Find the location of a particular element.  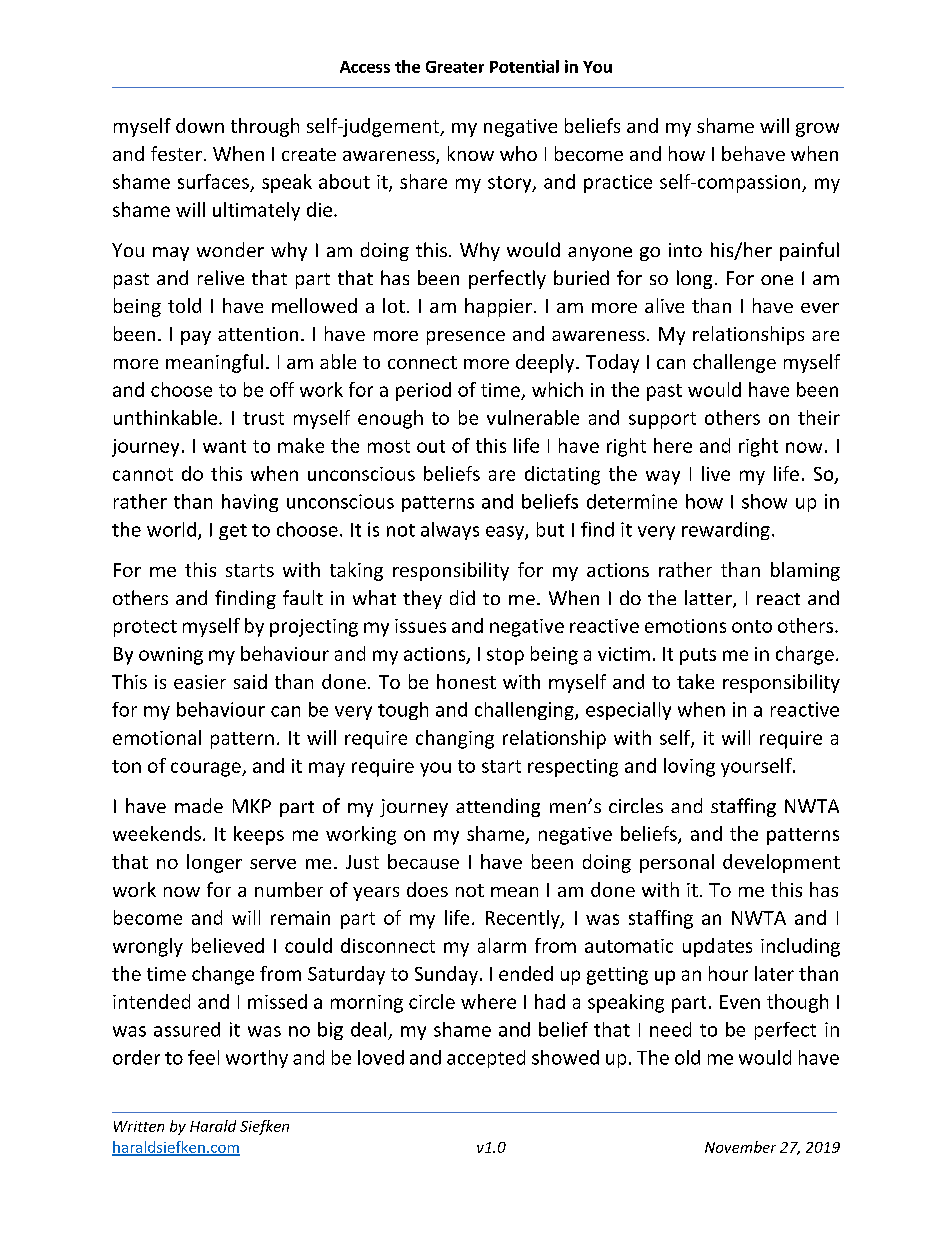

down is located at coordinates (200, 125).
